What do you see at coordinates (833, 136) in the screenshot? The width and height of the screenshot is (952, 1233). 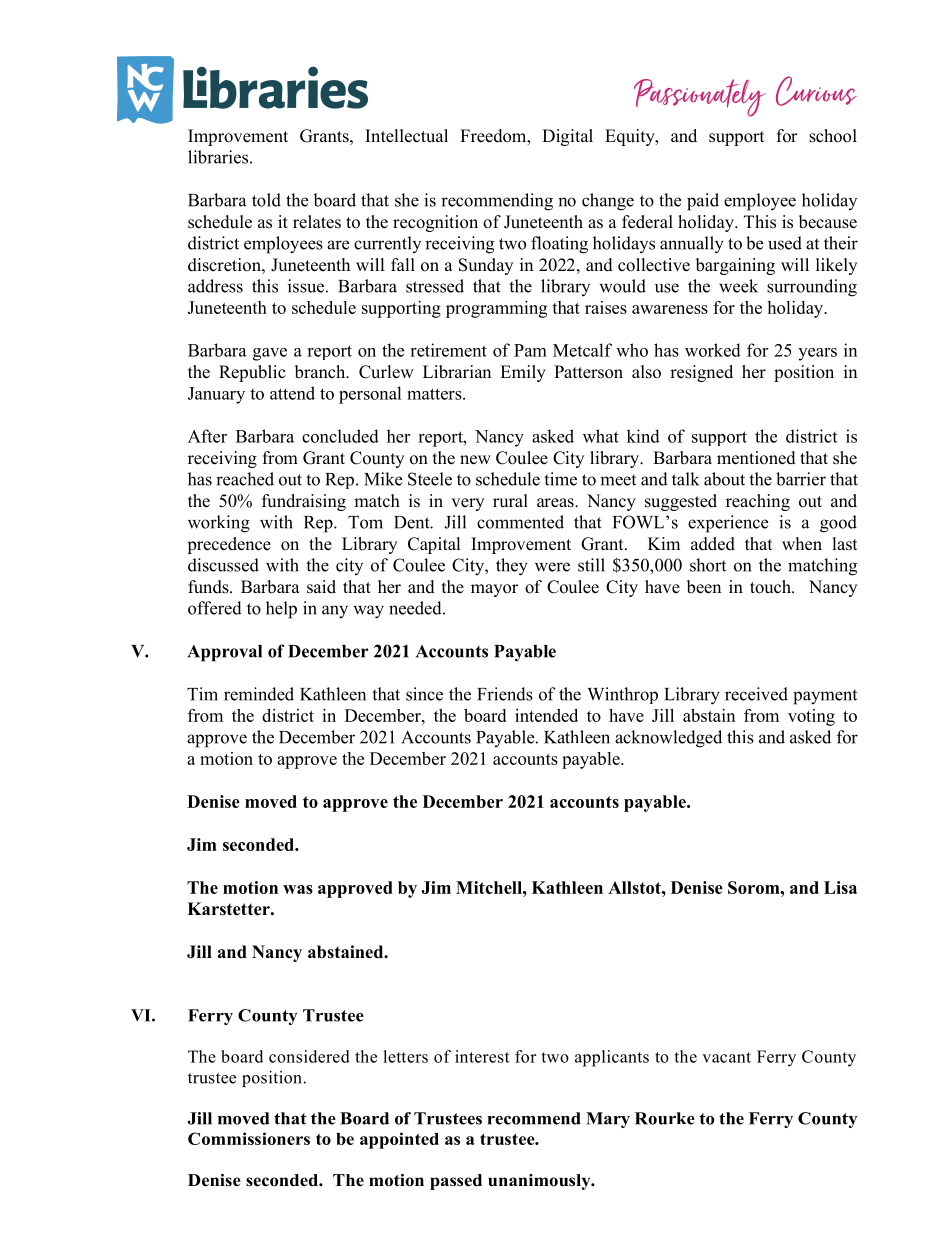 I see `school` at bounding box center [833, 136].
